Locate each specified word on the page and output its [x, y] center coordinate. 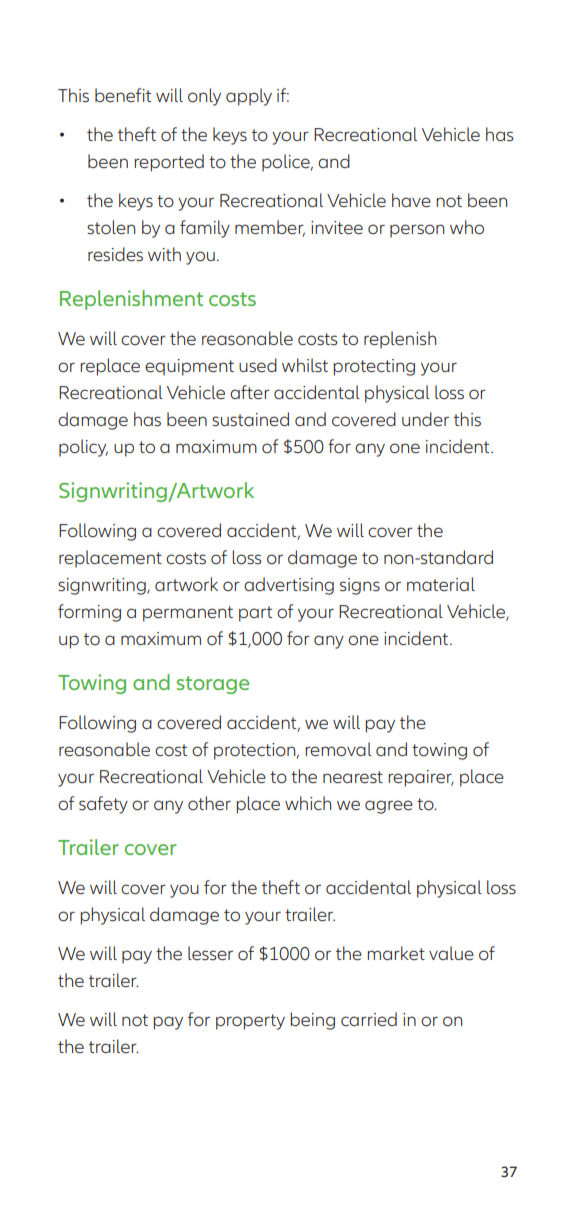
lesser [210, 953]
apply [249, 97]
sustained [250, 419]
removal [338, 749]
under [425, 419]
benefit [123, 95]
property [250, 1022]
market [396, 953]
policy [83, 448]
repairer [421, 778]
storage [213, 685]
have [411, 200]
